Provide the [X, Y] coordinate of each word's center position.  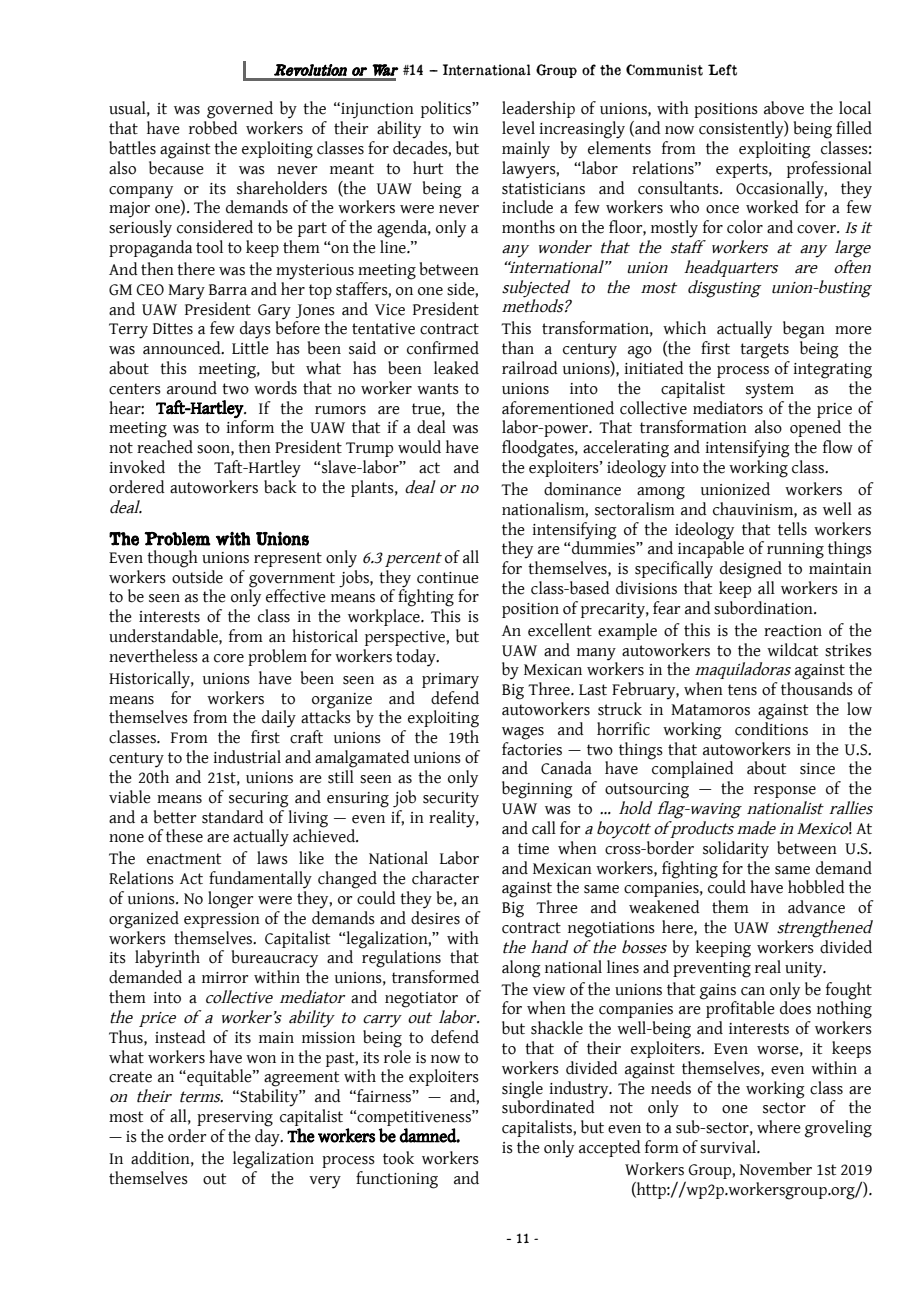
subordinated [548, 1106]
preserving [235, 1119]
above [784, 108]
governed [240, 110]
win [466, 128]
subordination [764, 608]
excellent [560, 630]
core [229, 658]
